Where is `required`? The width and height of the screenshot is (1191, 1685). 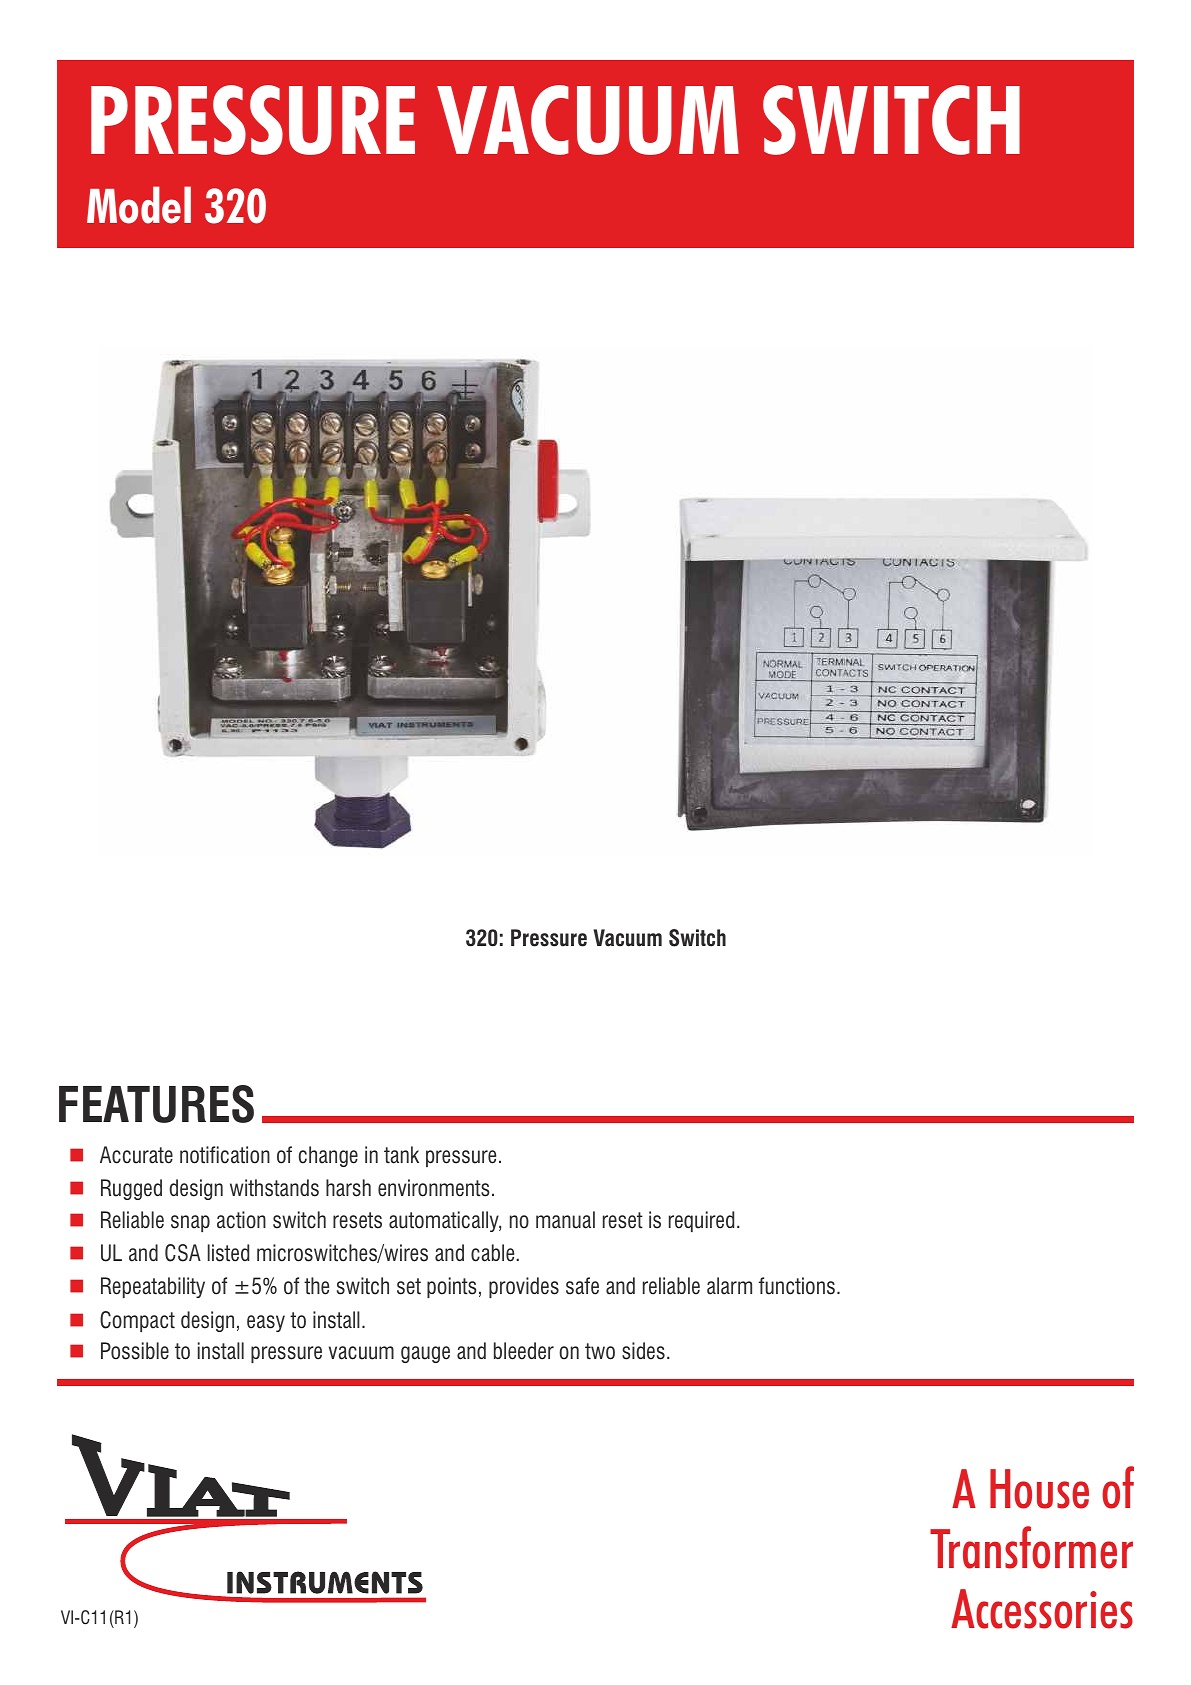
required is located at coordinates (701, 1221).
